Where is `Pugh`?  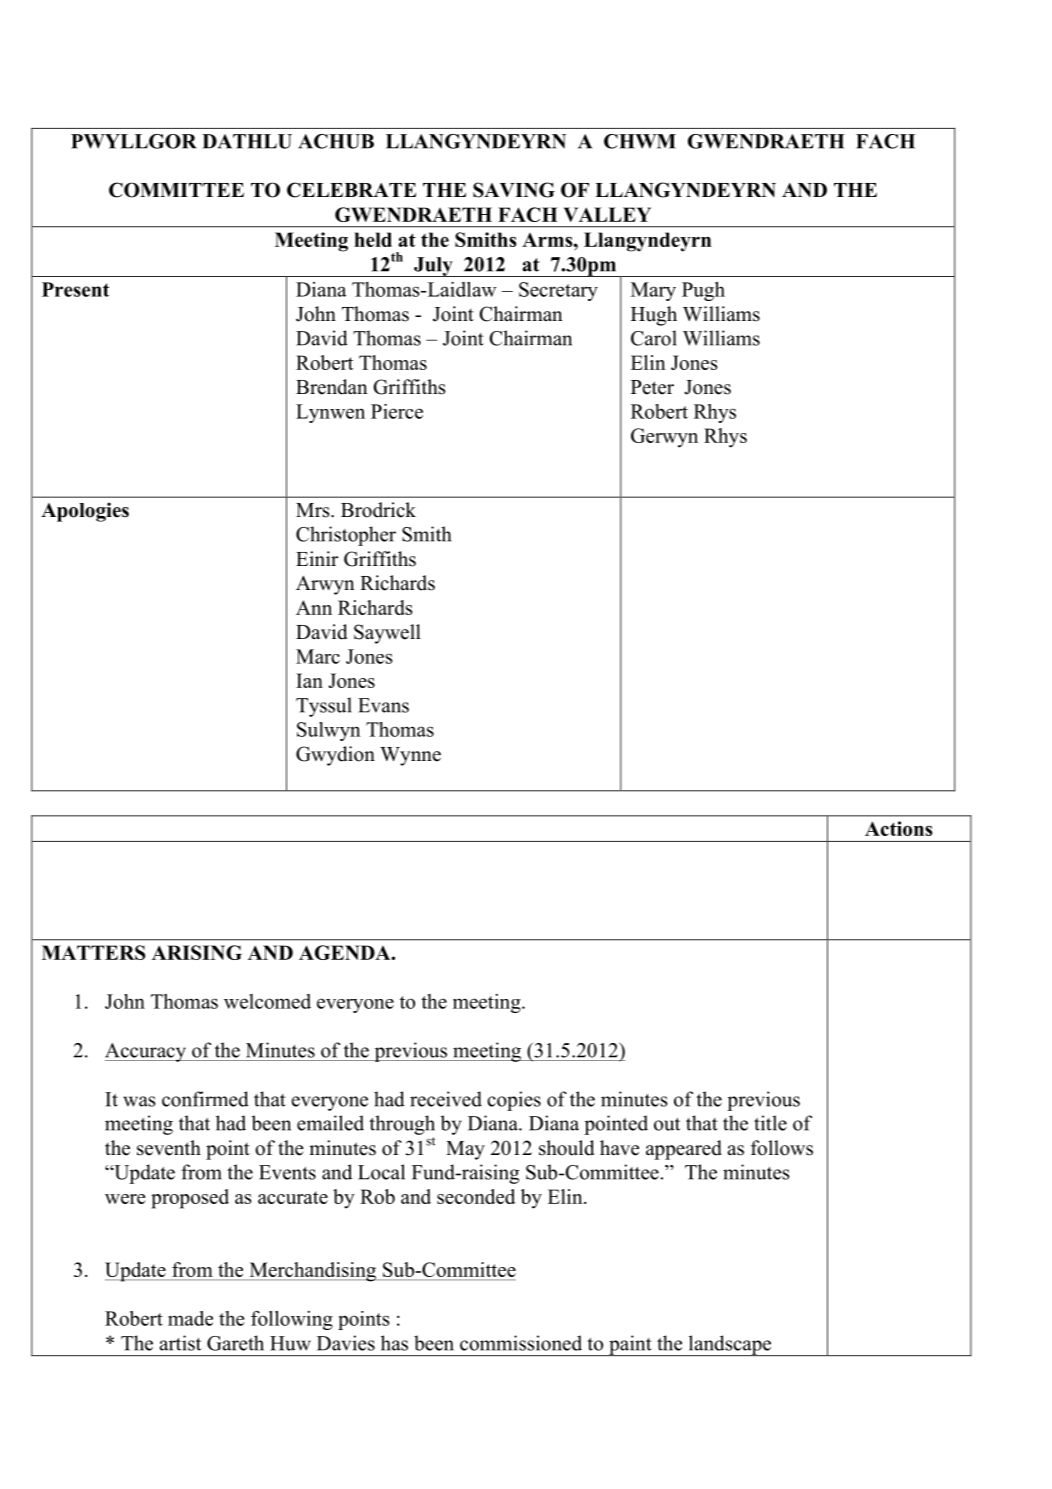
Pugh is located at coordinates (703, 291).
